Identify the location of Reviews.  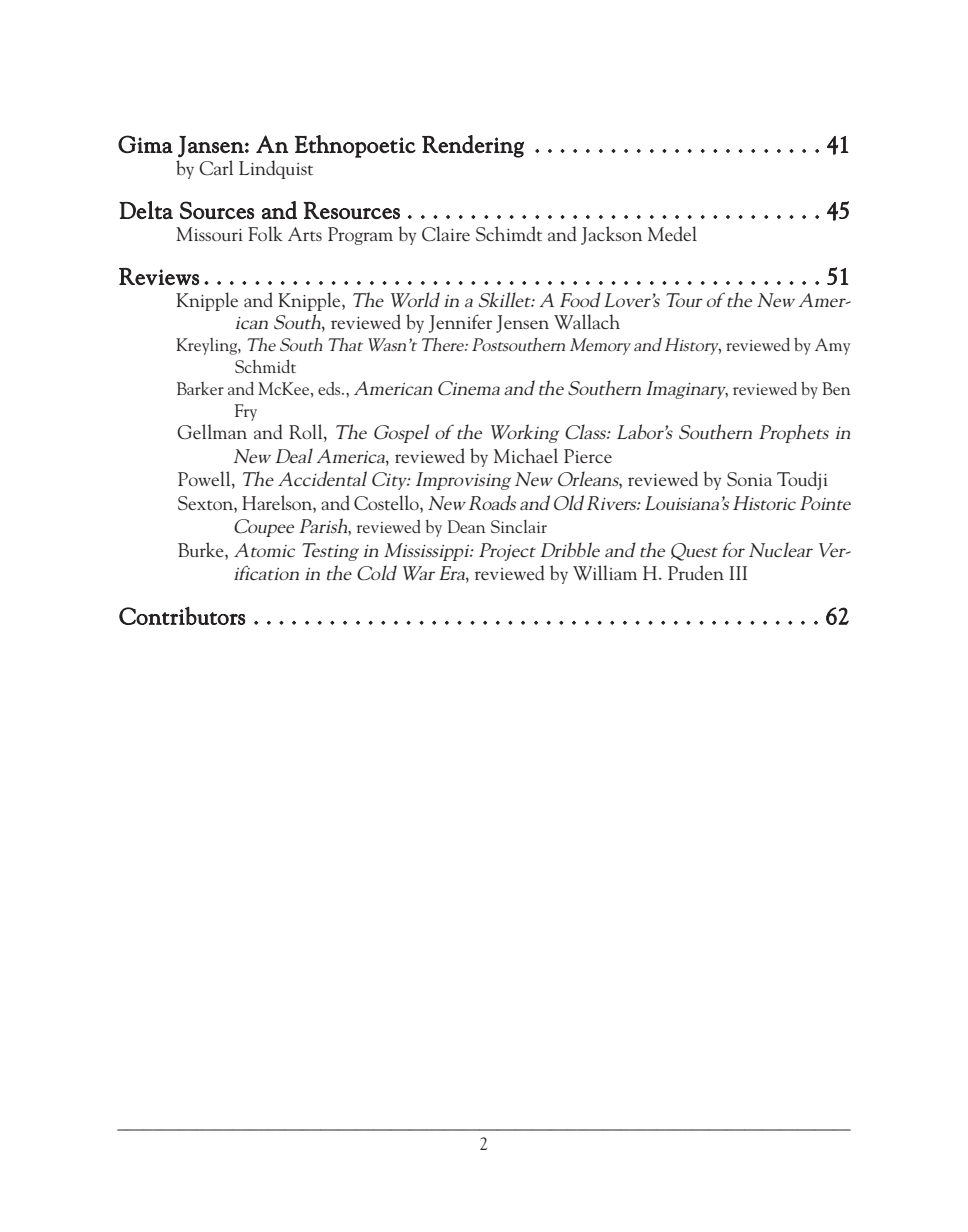
(159, 276).
